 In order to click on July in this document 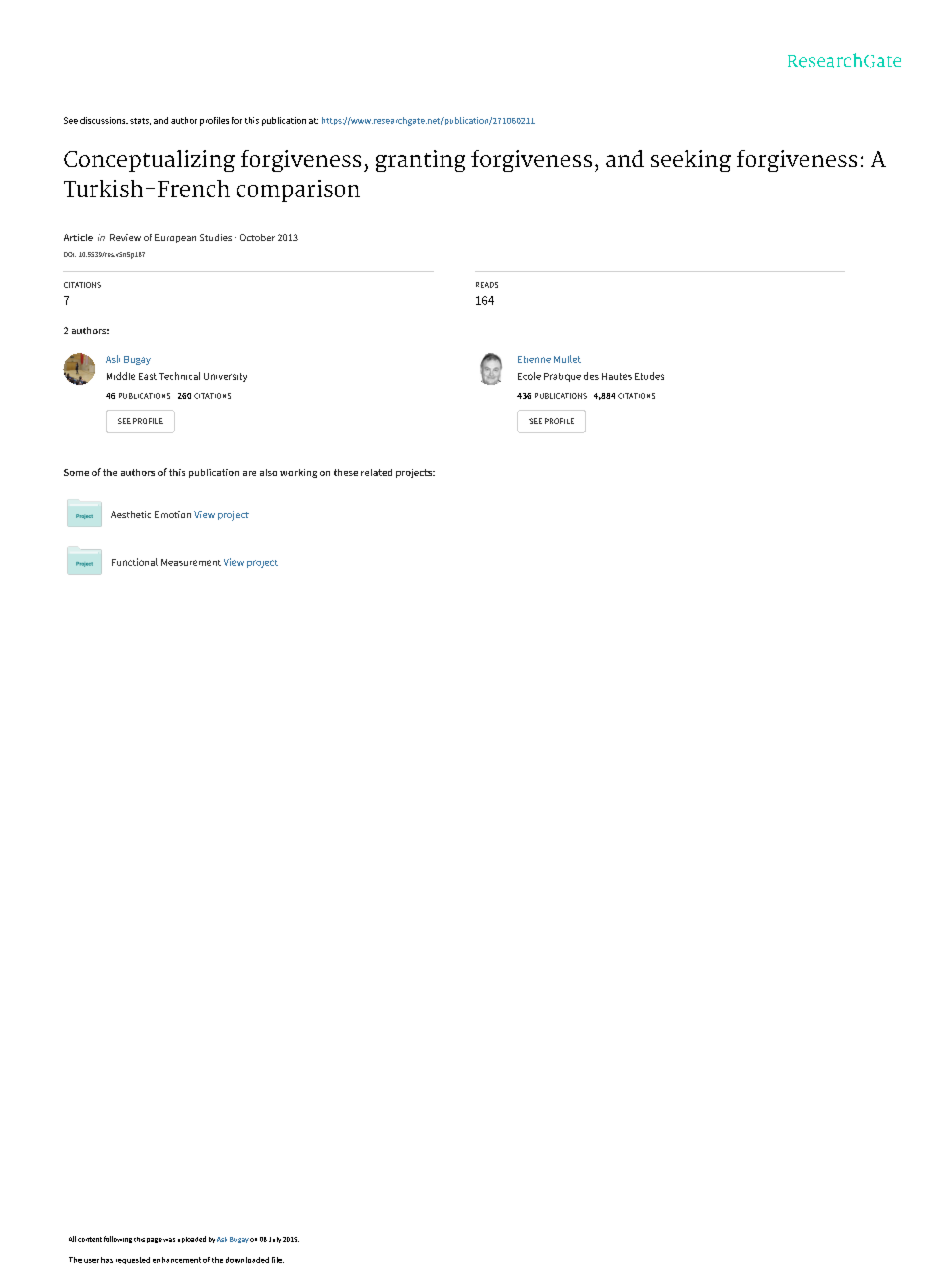, I will do `click(275, 1240)`.
